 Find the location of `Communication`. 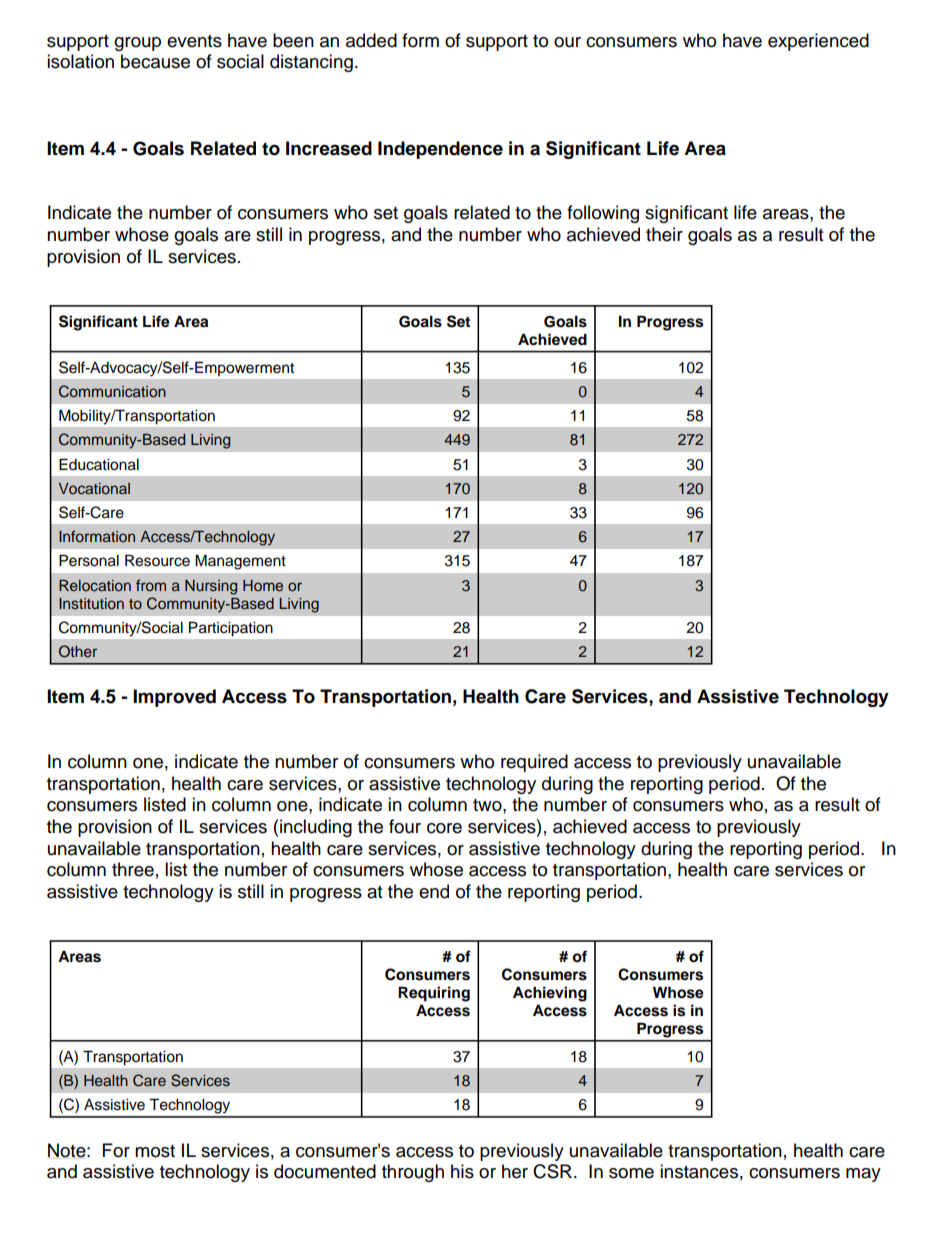

Communication is located at coordinates (112, 391).
